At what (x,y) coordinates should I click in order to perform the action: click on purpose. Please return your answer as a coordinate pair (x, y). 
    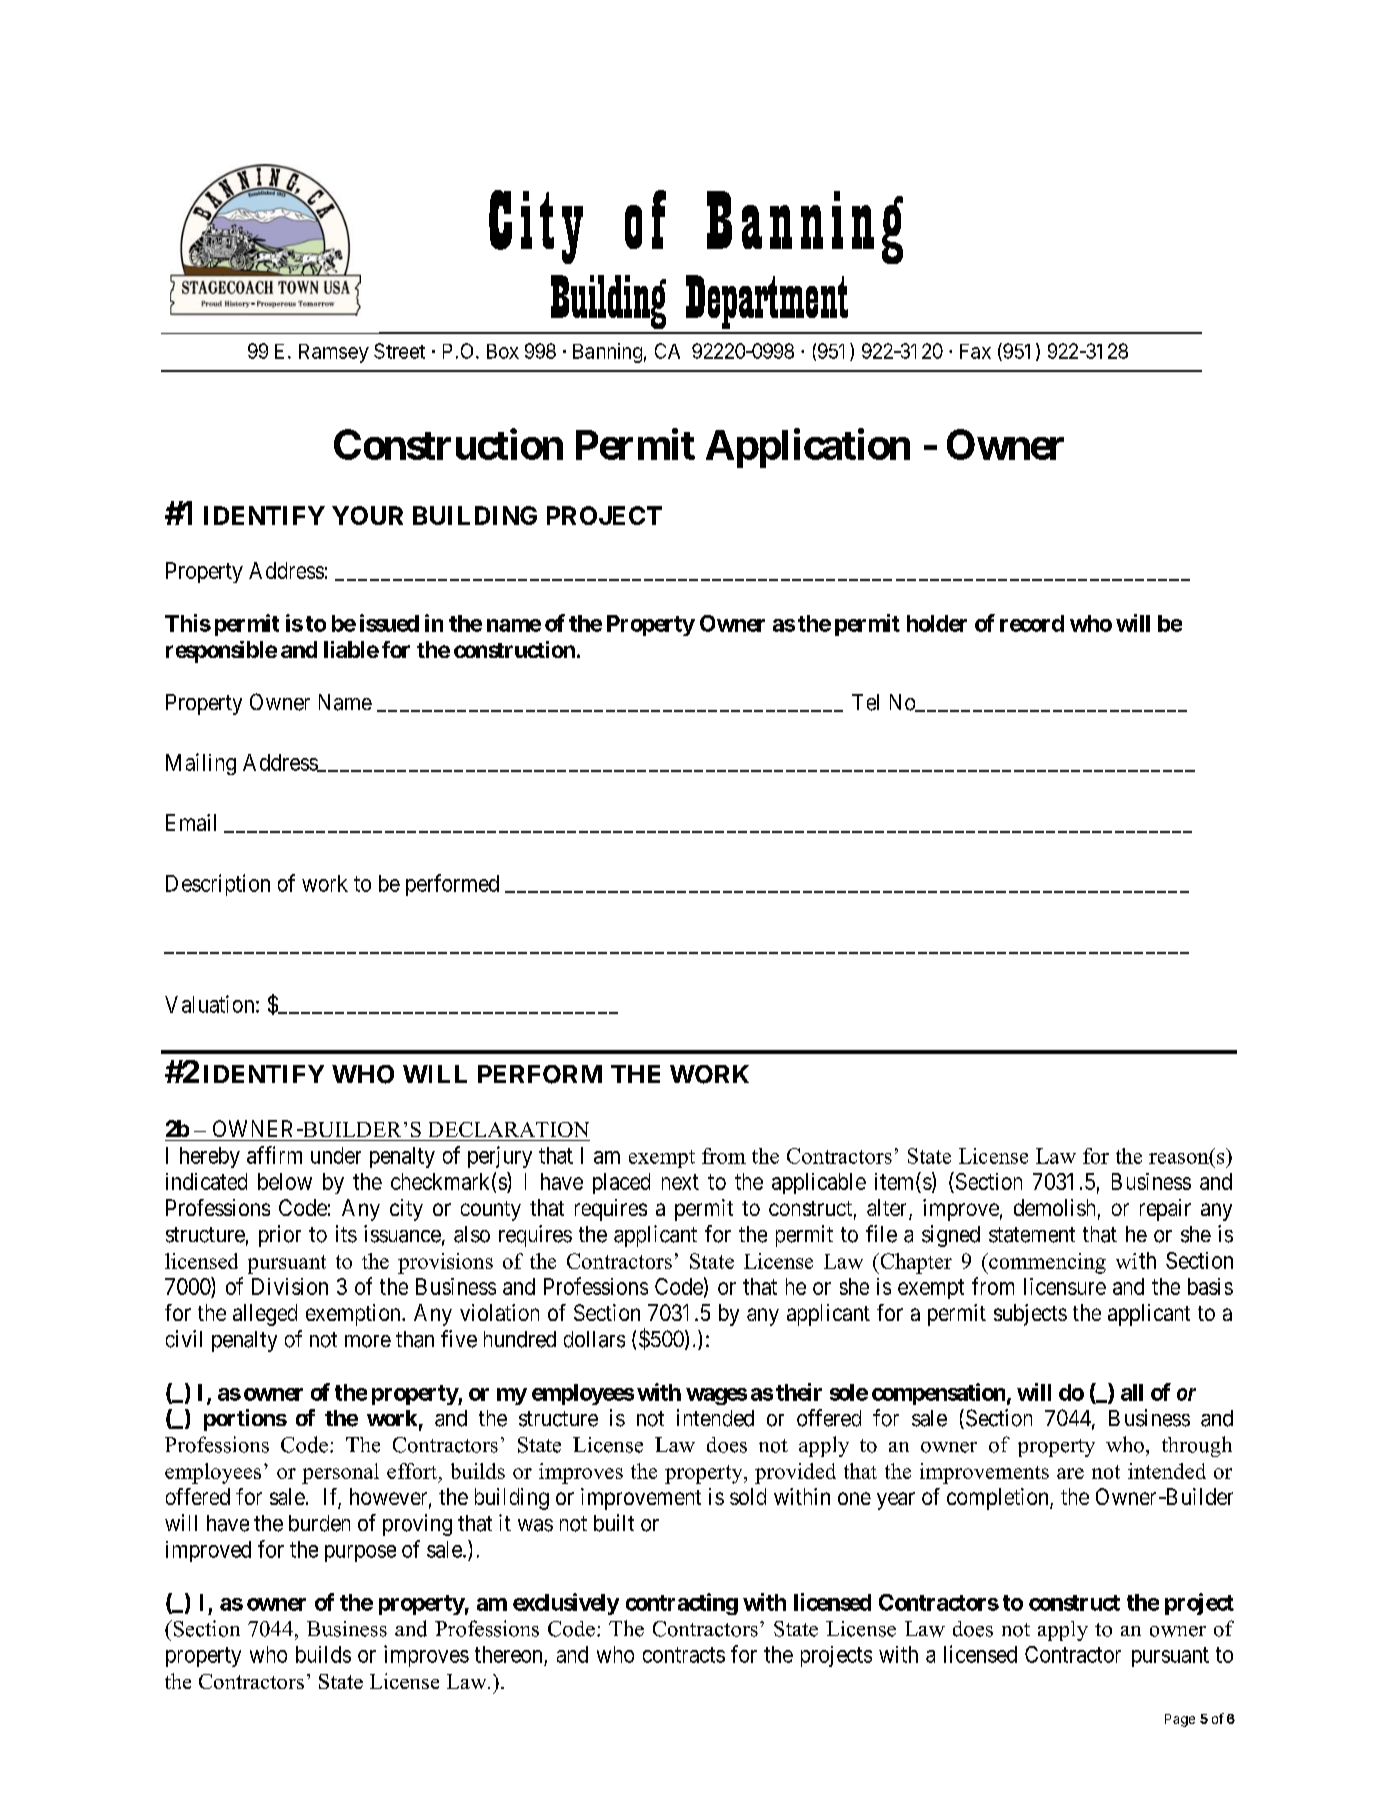
    Looking at the image, I should click on (360, 1553).
